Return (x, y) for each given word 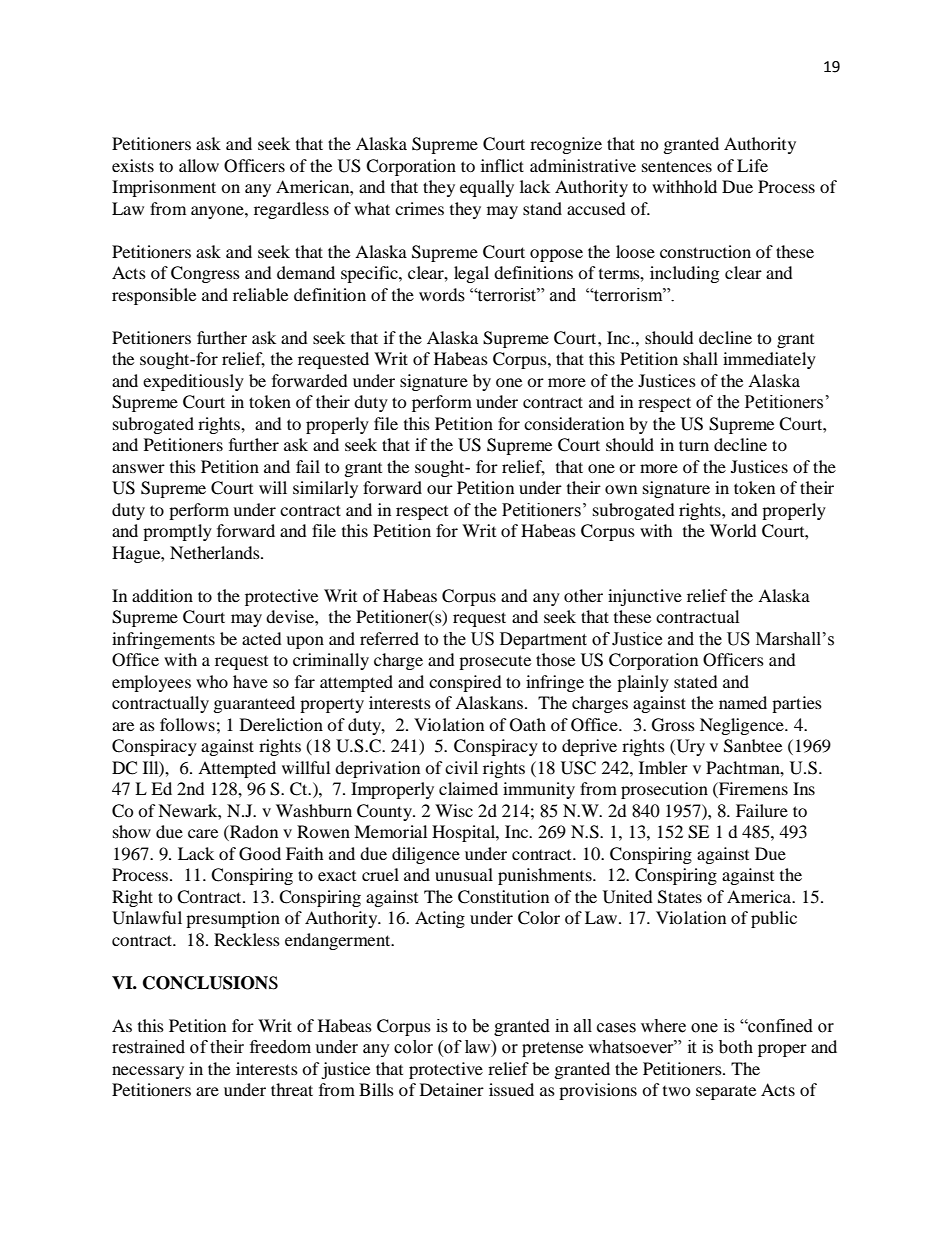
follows (187, 724)
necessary (148, 1072)
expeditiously (193, 382)
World (733, 530)
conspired (465, 683)
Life (752, 165)
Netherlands (216, 552)
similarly (325, 489)
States (680, 897)
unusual (464, 874)
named (743, 702)
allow (199, 165)
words (442, 295)
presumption (233, 919)
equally (487, 188)
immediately (769, 360)
